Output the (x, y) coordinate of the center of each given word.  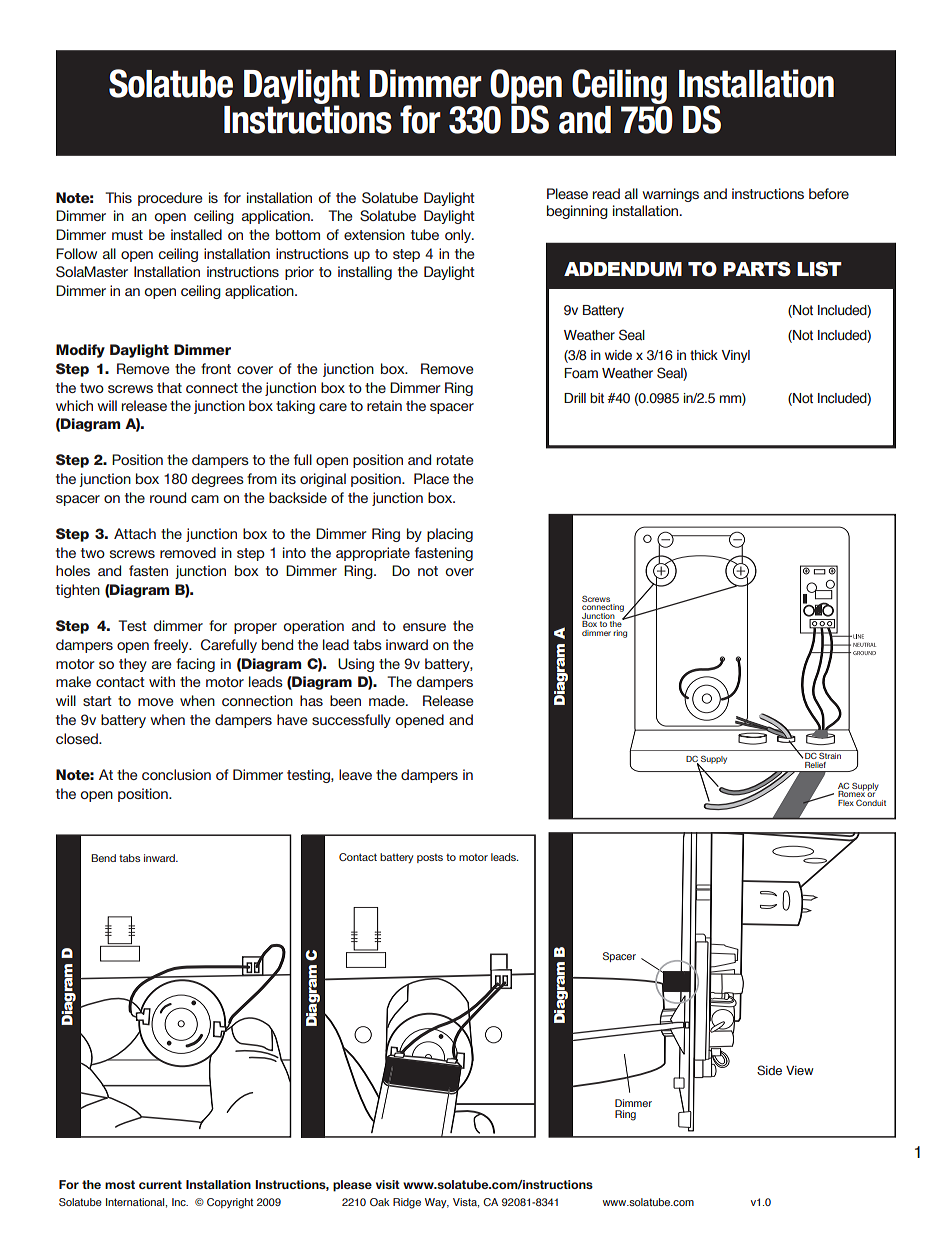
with (162, 681)
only (459, 236)
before (829, 193)
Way (437, 1203)
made (388, 700)
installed (196, 234)
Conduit (871, 803)
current (160, 1184)
